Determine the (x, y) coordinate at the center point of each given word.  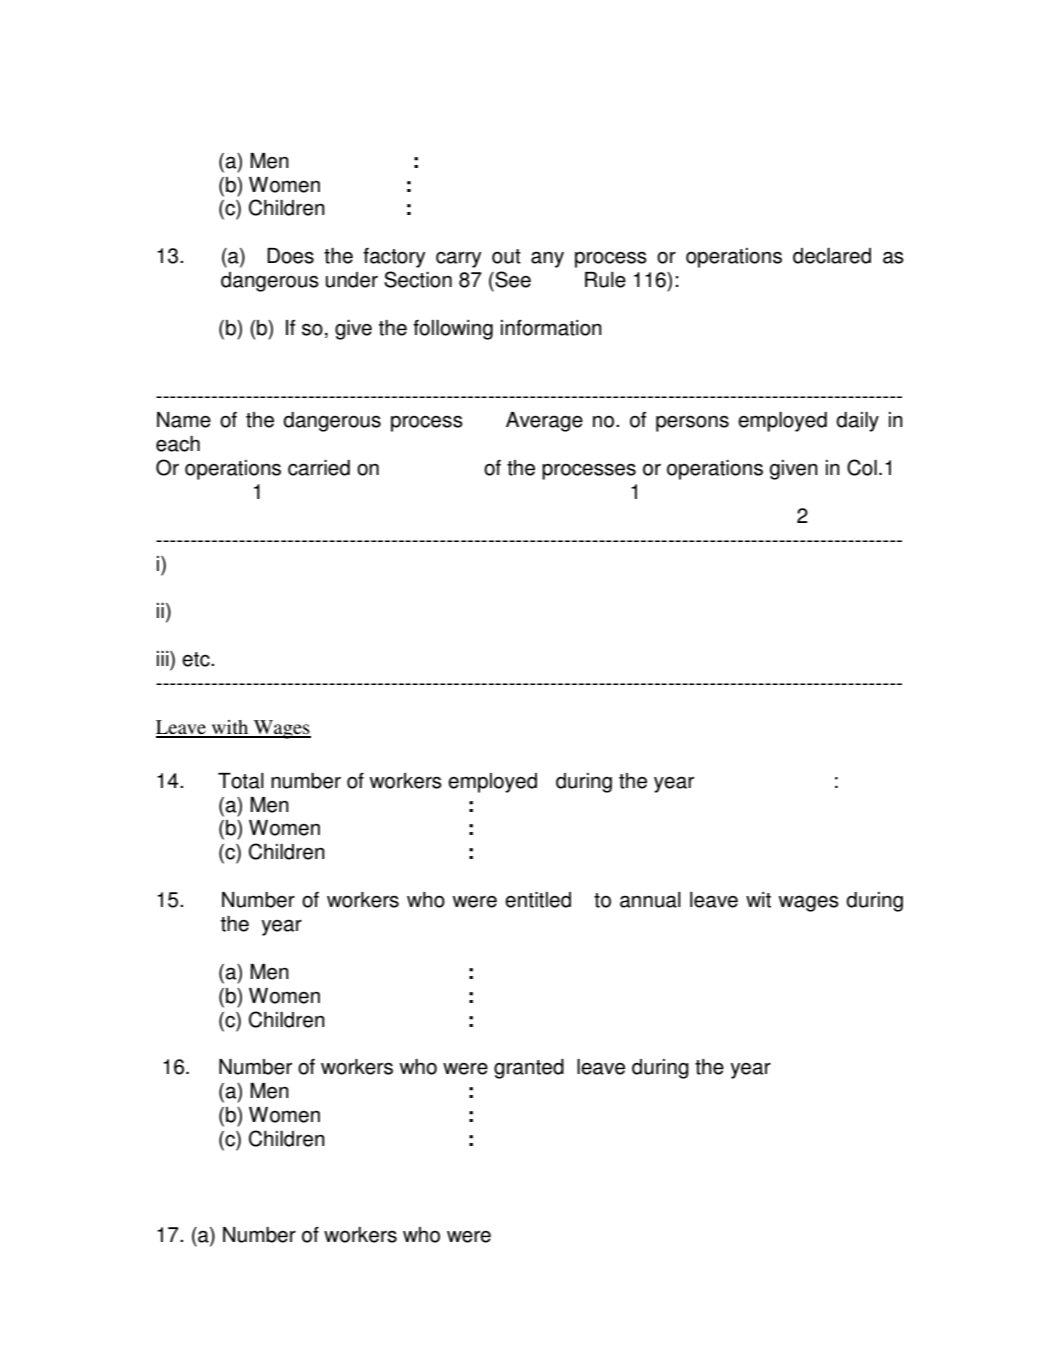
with (230, 728)
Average (544, 422)
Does (290, 256)
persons (692, 423)
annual (650, 900)
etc (197, 659)
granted (529, 1069)
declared (832, 256)
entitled (538, 900)
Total (241, 781)
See (512, 279)
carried (319, 468)
